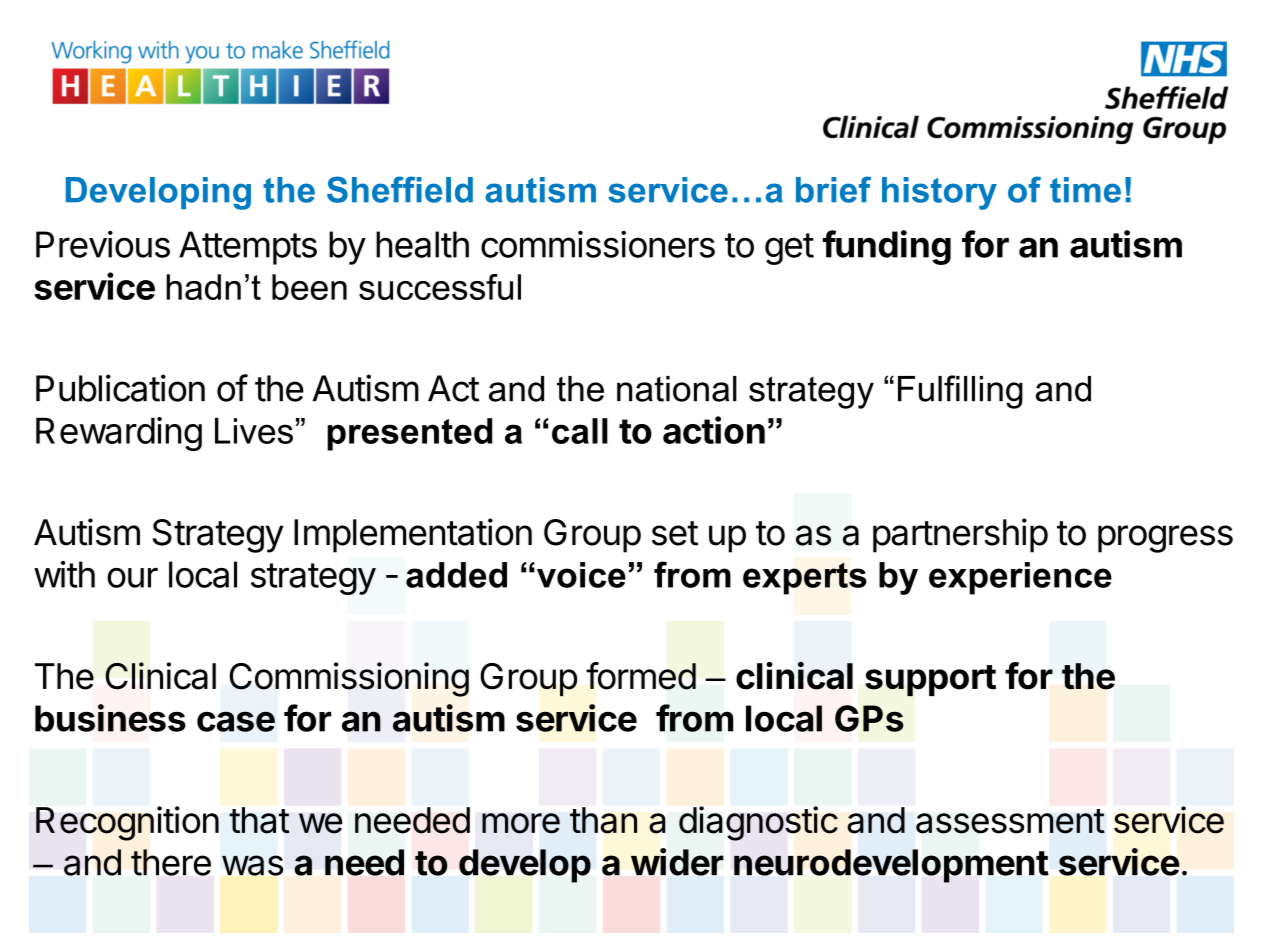 This document has height=952, width=1270. Describe the element at coordinates (598, 244) in the document. I see `commissioners` at that location.
